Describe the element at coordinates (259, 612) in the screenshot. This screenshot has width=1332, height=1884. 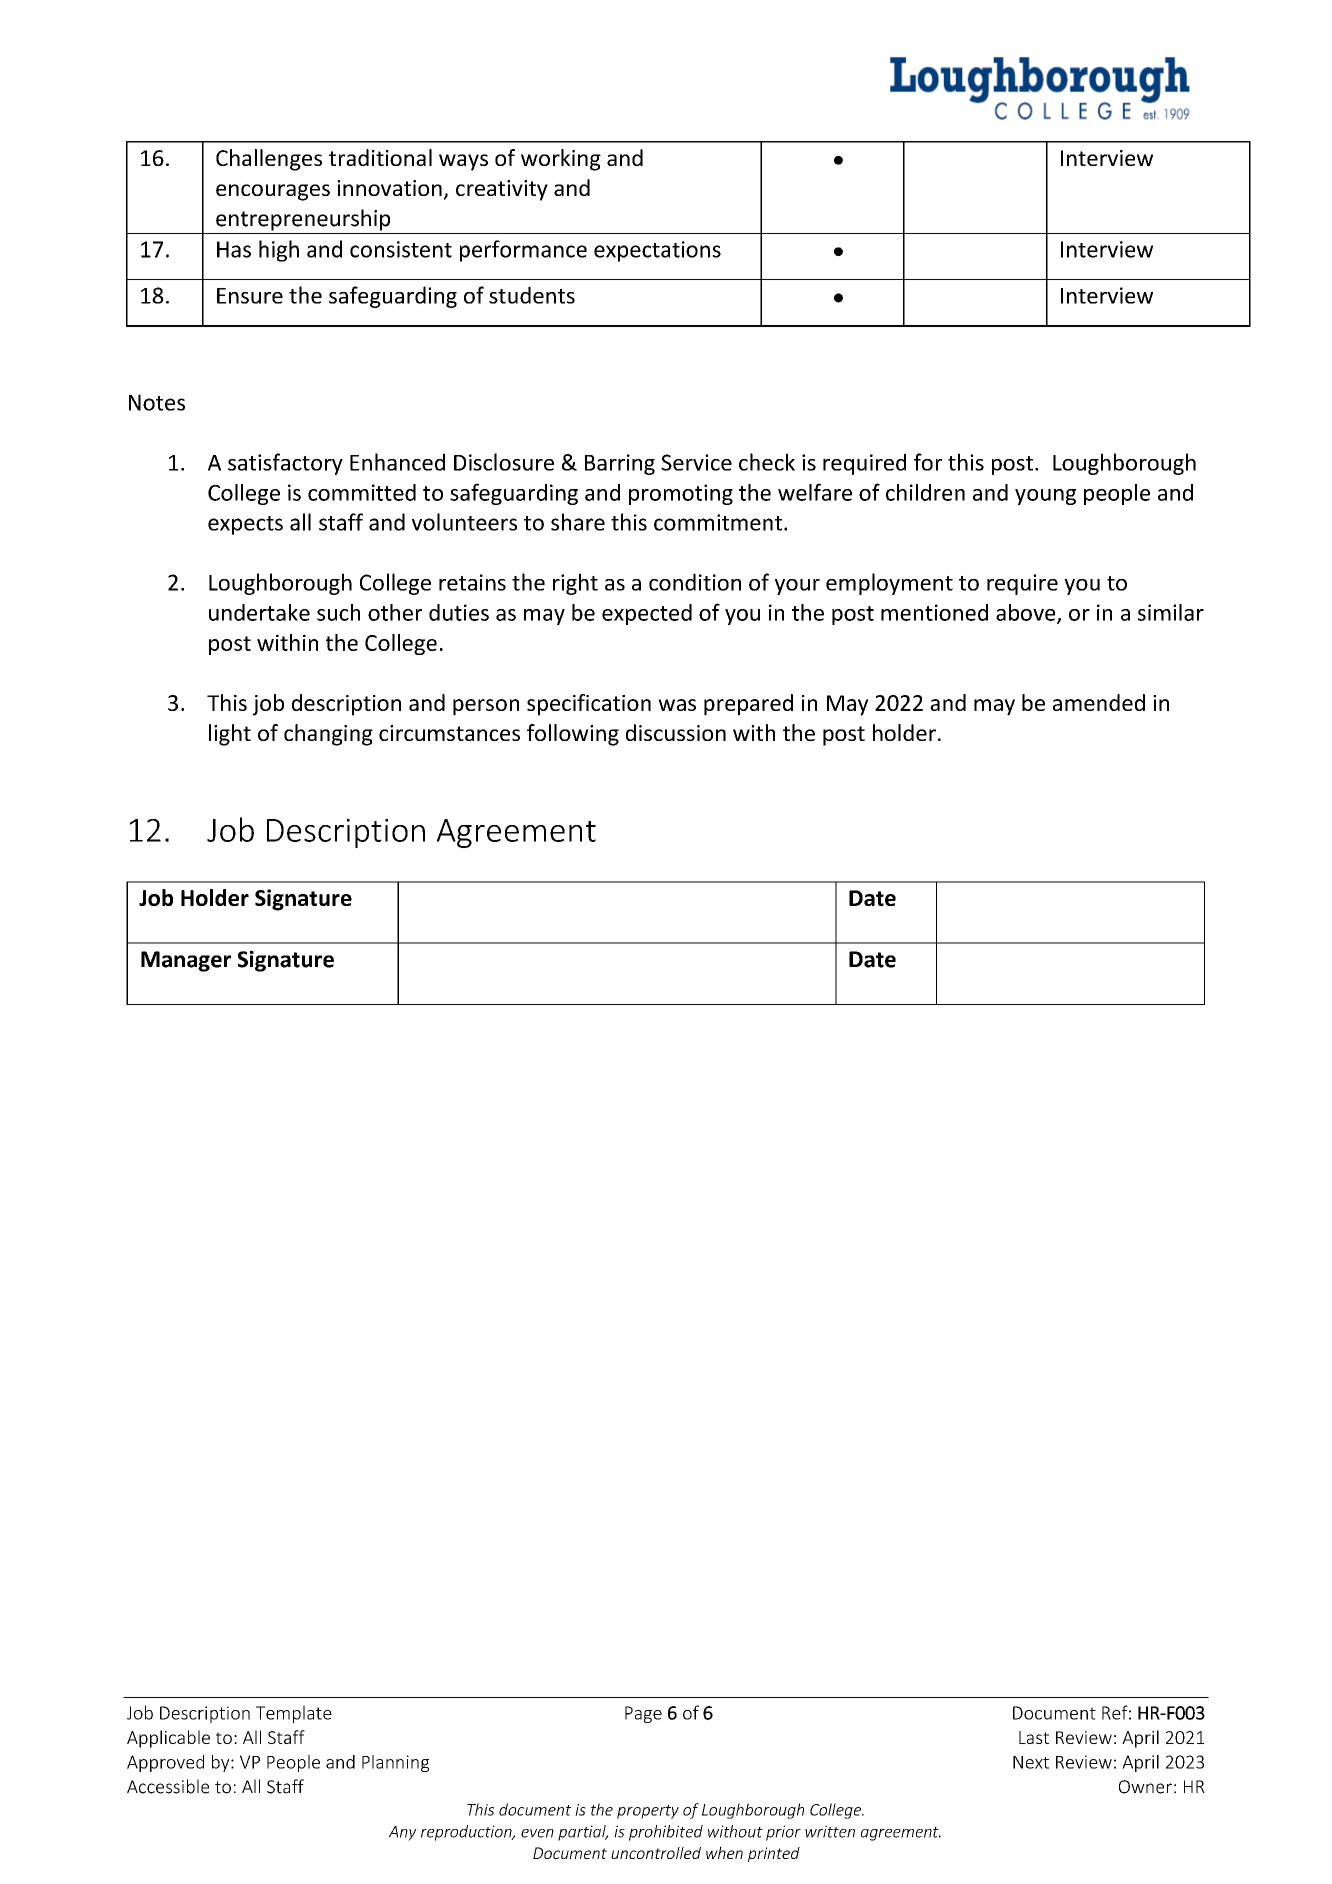
I see `undertake` at that location.
